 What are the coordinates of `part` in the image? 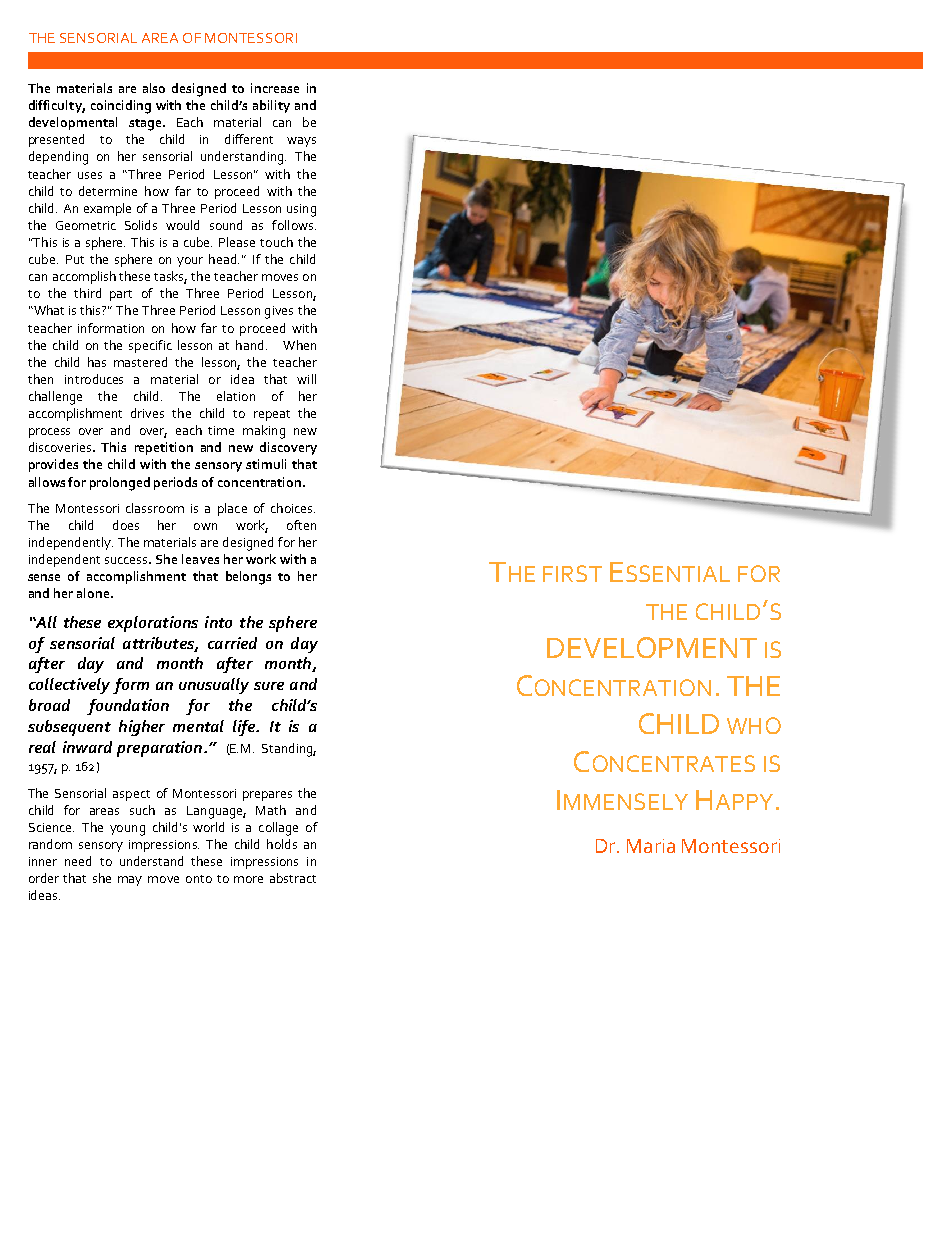 It's located at (121, 295).
